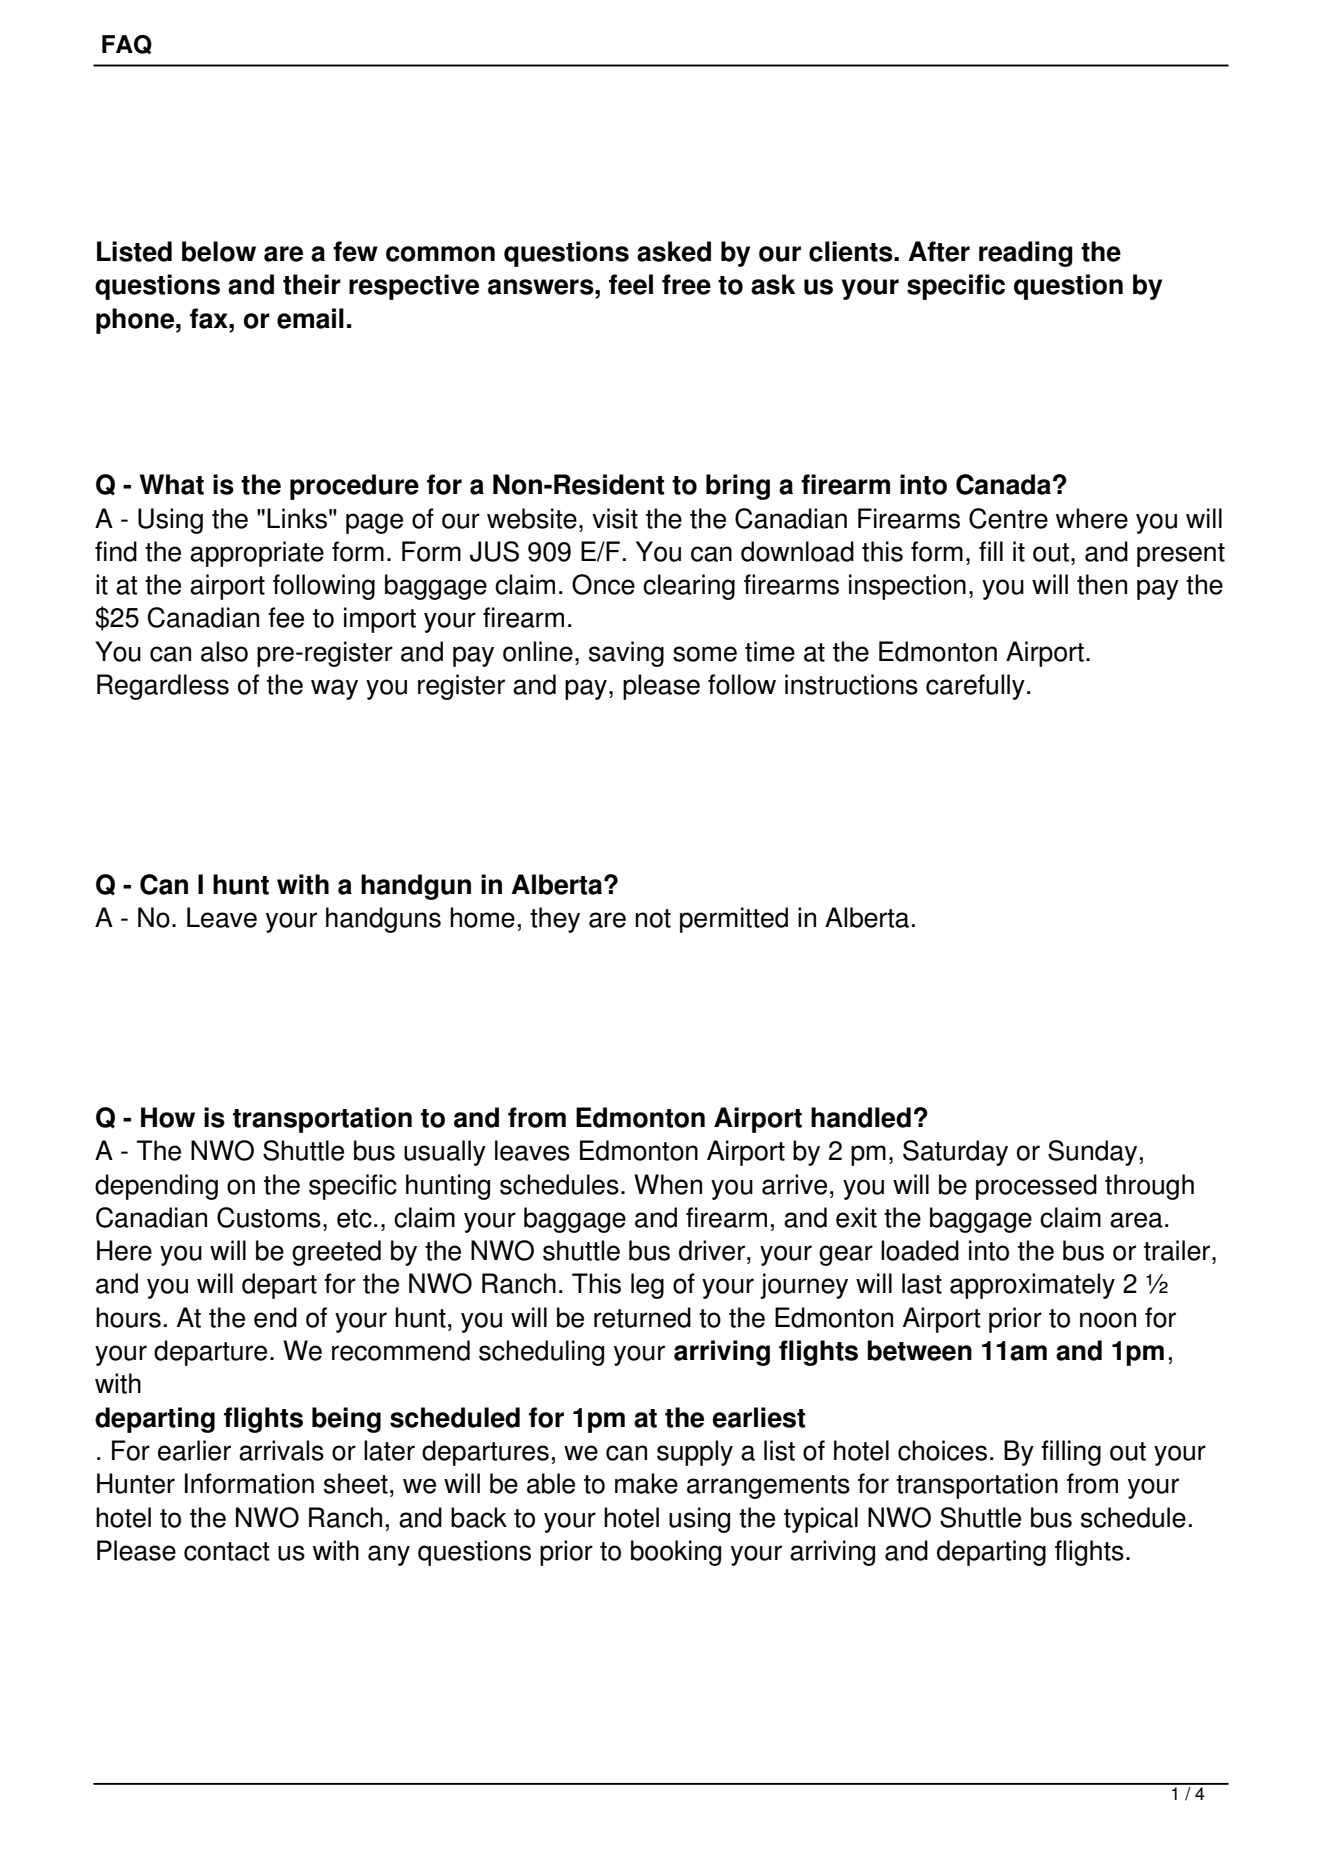 The width and height of the image is (1322, 1869). What do you see at coordinates (227, 1551) in the image?
I see `contact` at bounding box center [227, 1551].
